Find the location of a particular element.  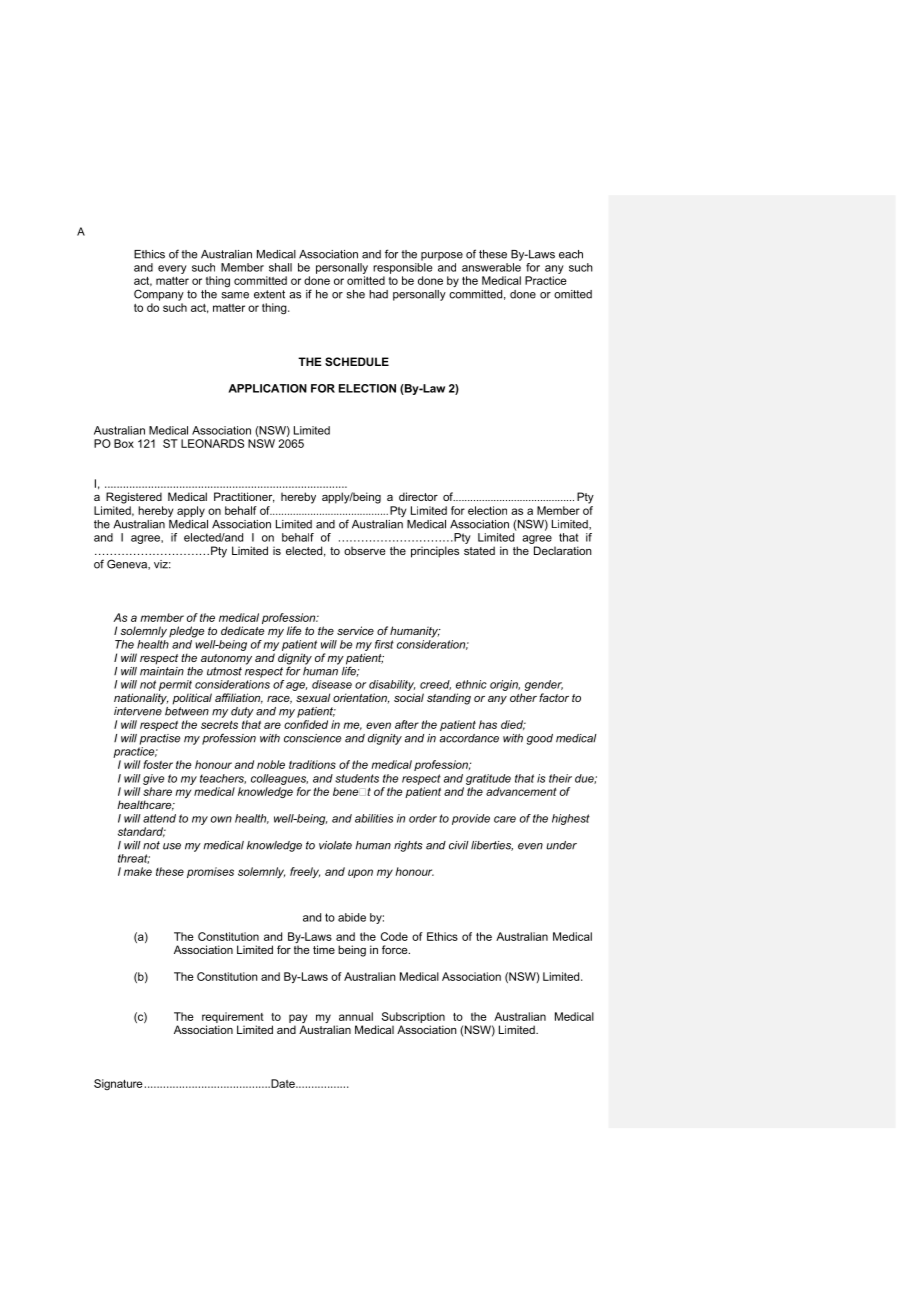

service is located at coordinates (355, 630).
